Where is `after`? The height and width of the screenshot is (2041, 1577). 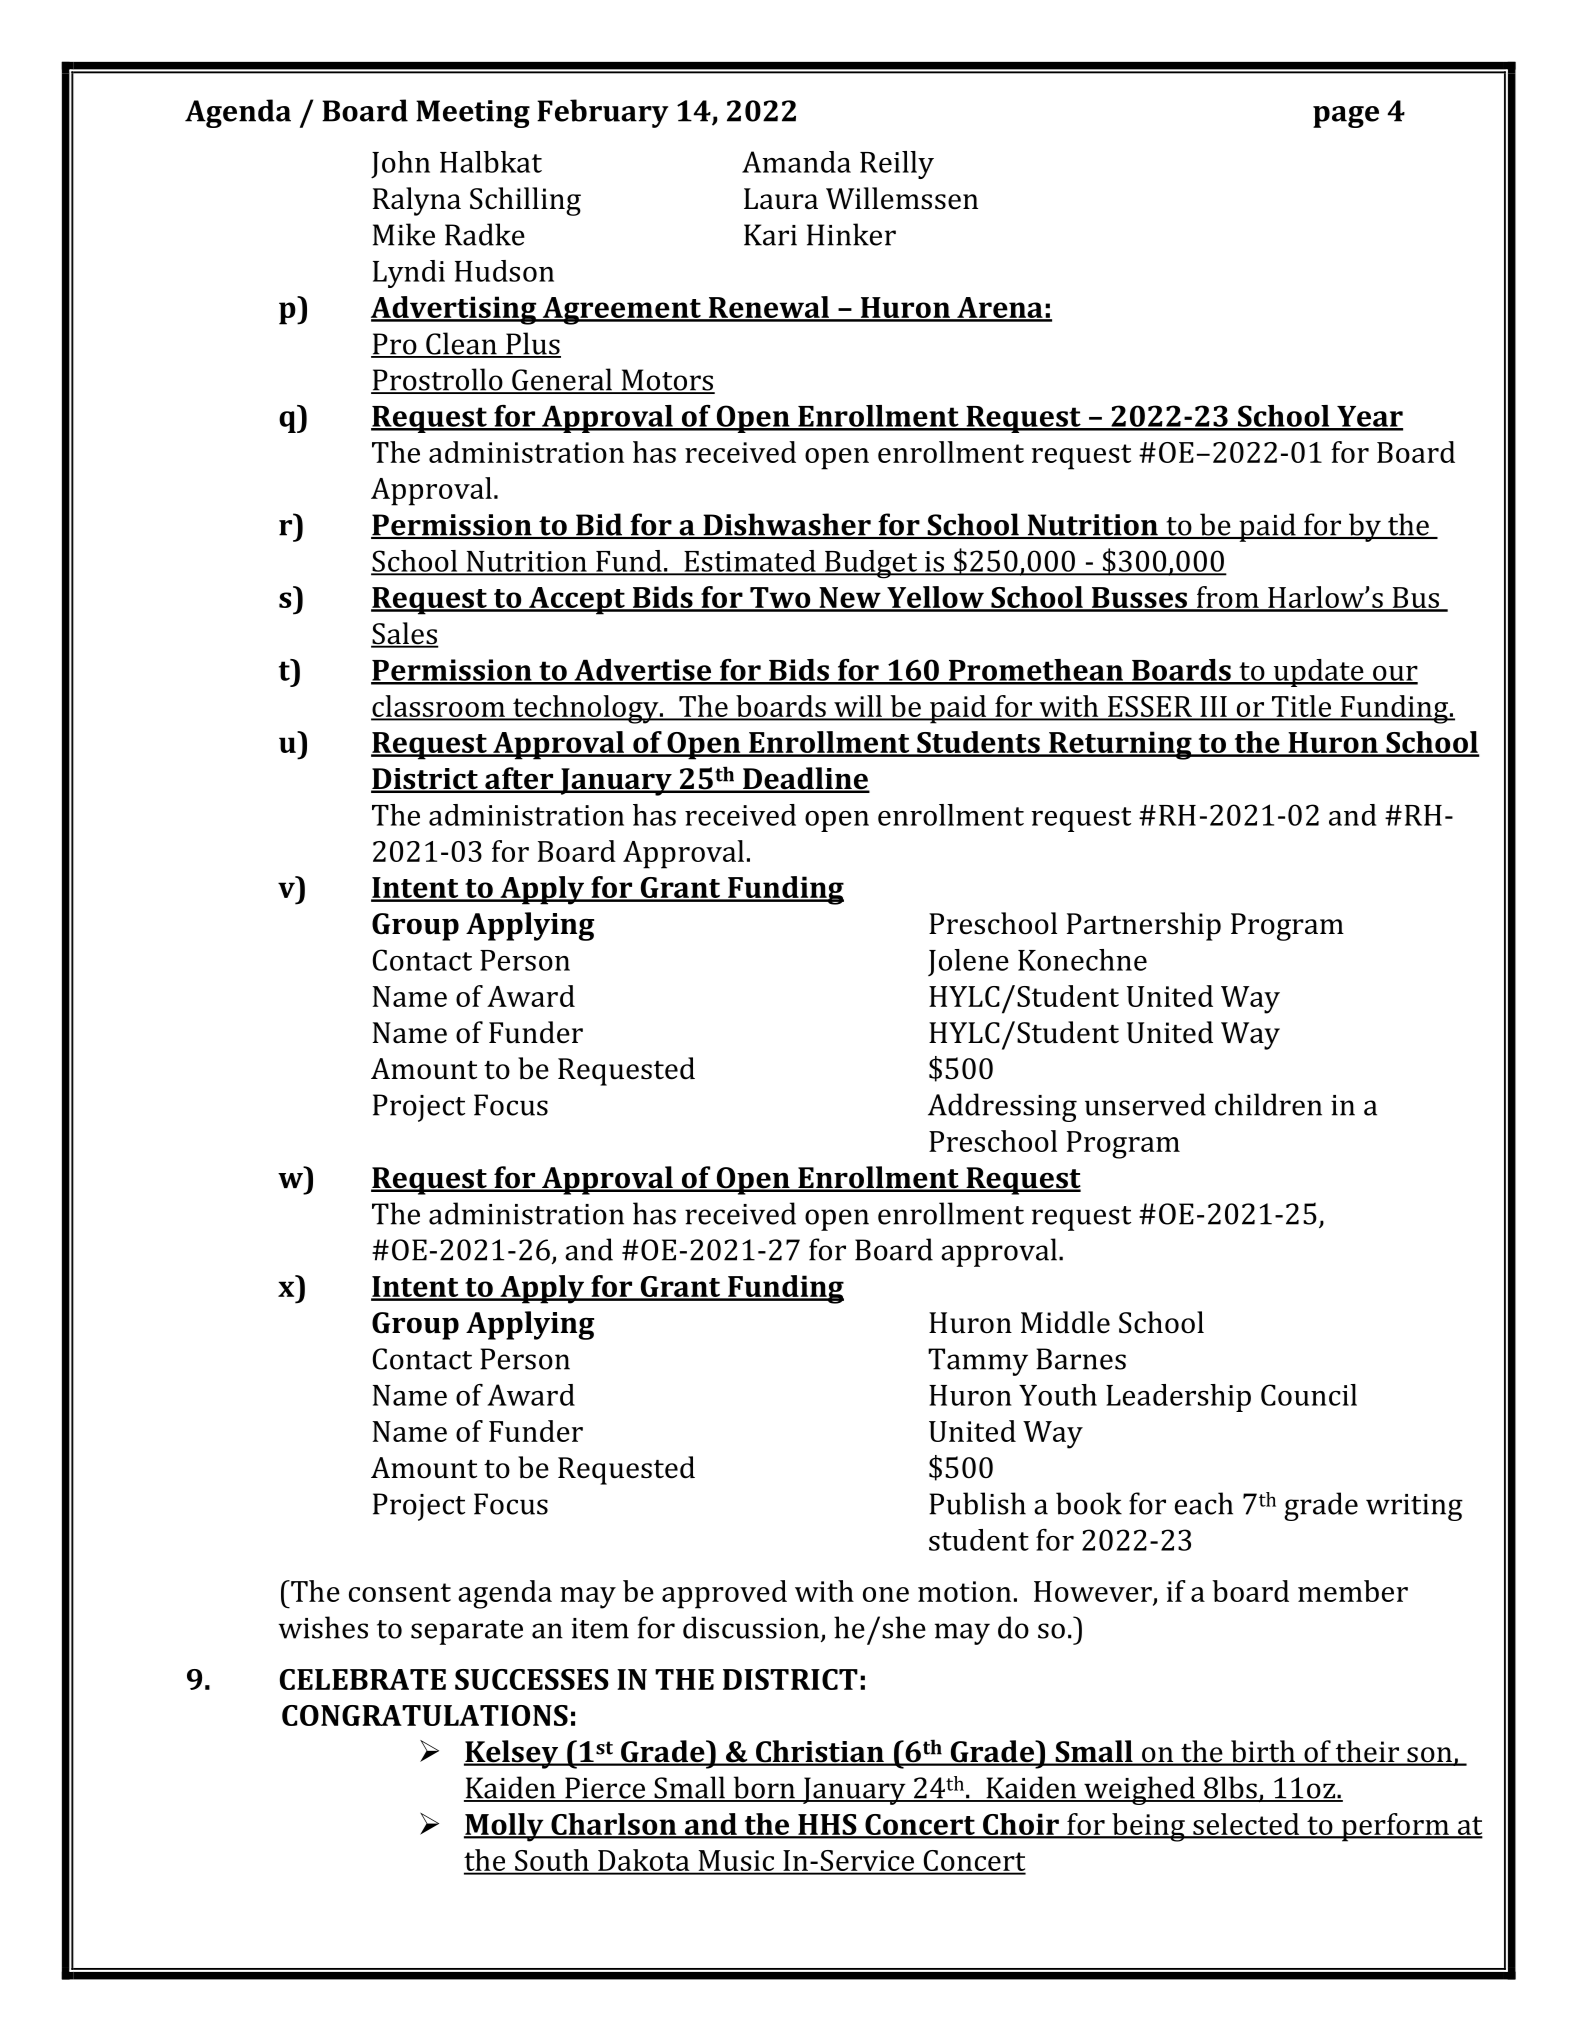
after is located at coordinates (519, 779).
